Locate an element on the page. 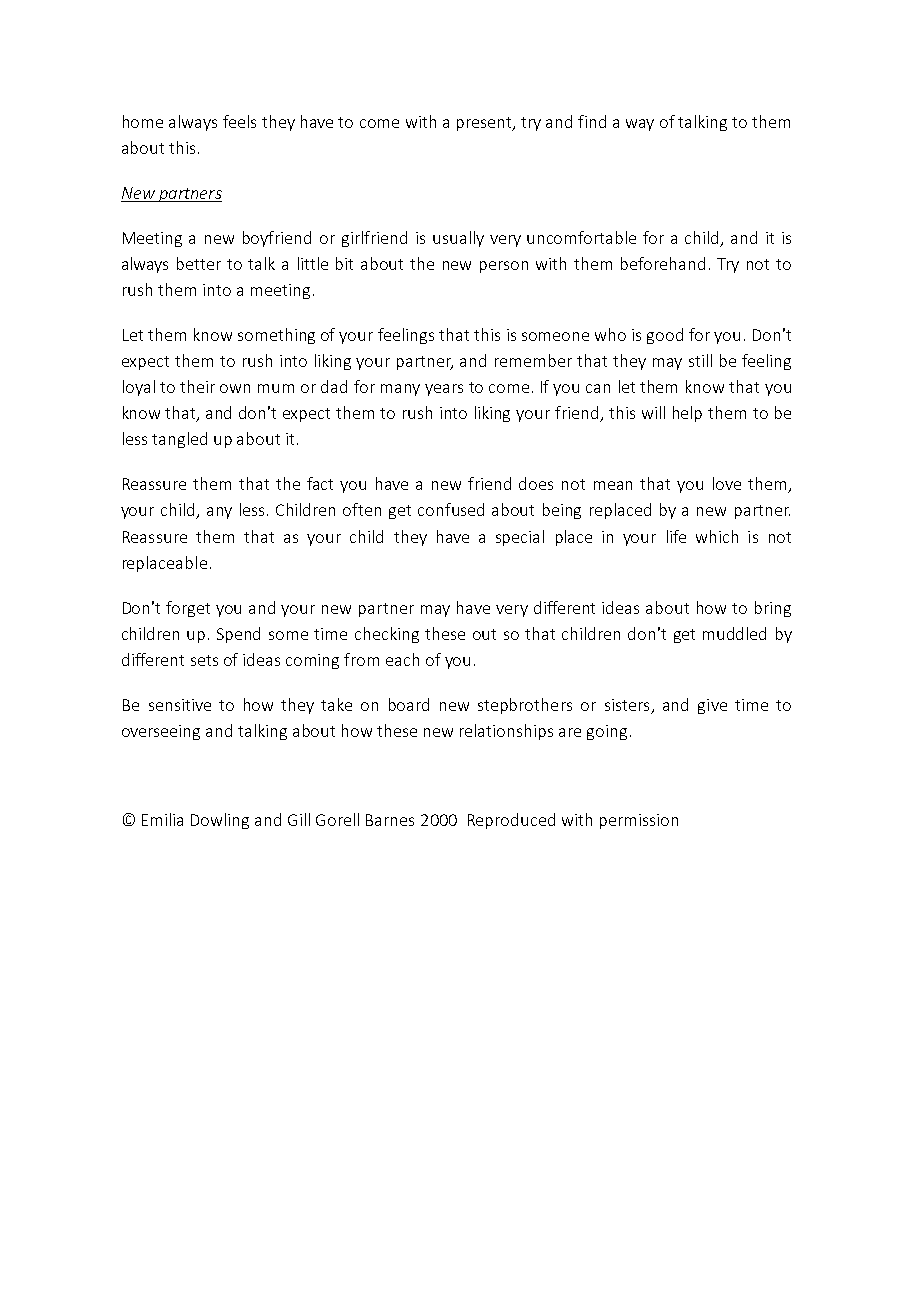 The image size is (924, 1308). confused is located at coordinates (451, 509).
